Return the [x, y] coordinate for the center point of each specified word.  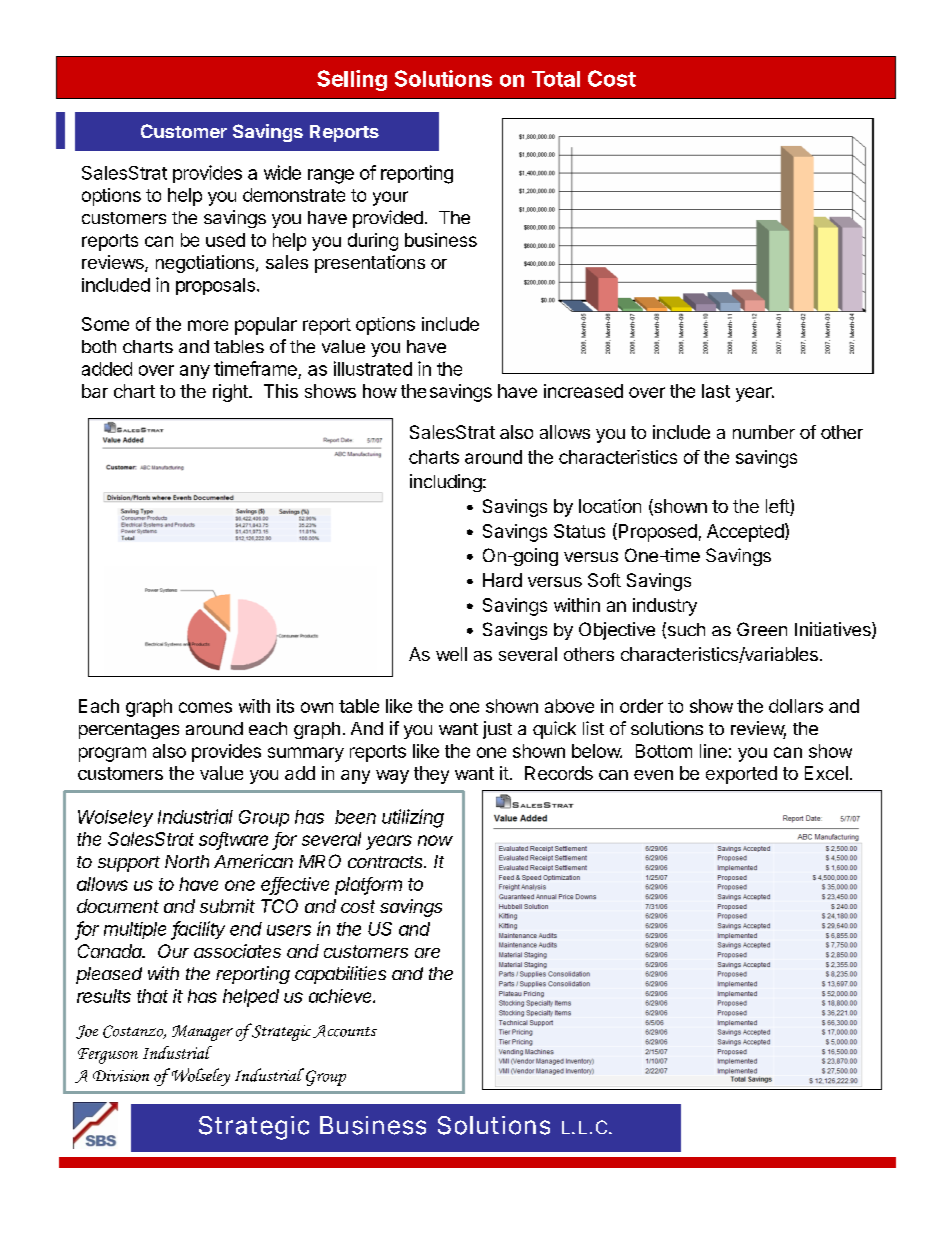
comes [205, 707]
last [716, 391]
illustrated [373, 368]
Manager [202, 1033]
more [208, 325]
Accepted [745, 533]
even [653, 775]
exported [741, 775]
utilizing [413, 818]
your [390, 198]
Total [556, 79]
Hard [502, 580]
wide [282, 172]
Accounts [345, 1031]
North [187, 861]
